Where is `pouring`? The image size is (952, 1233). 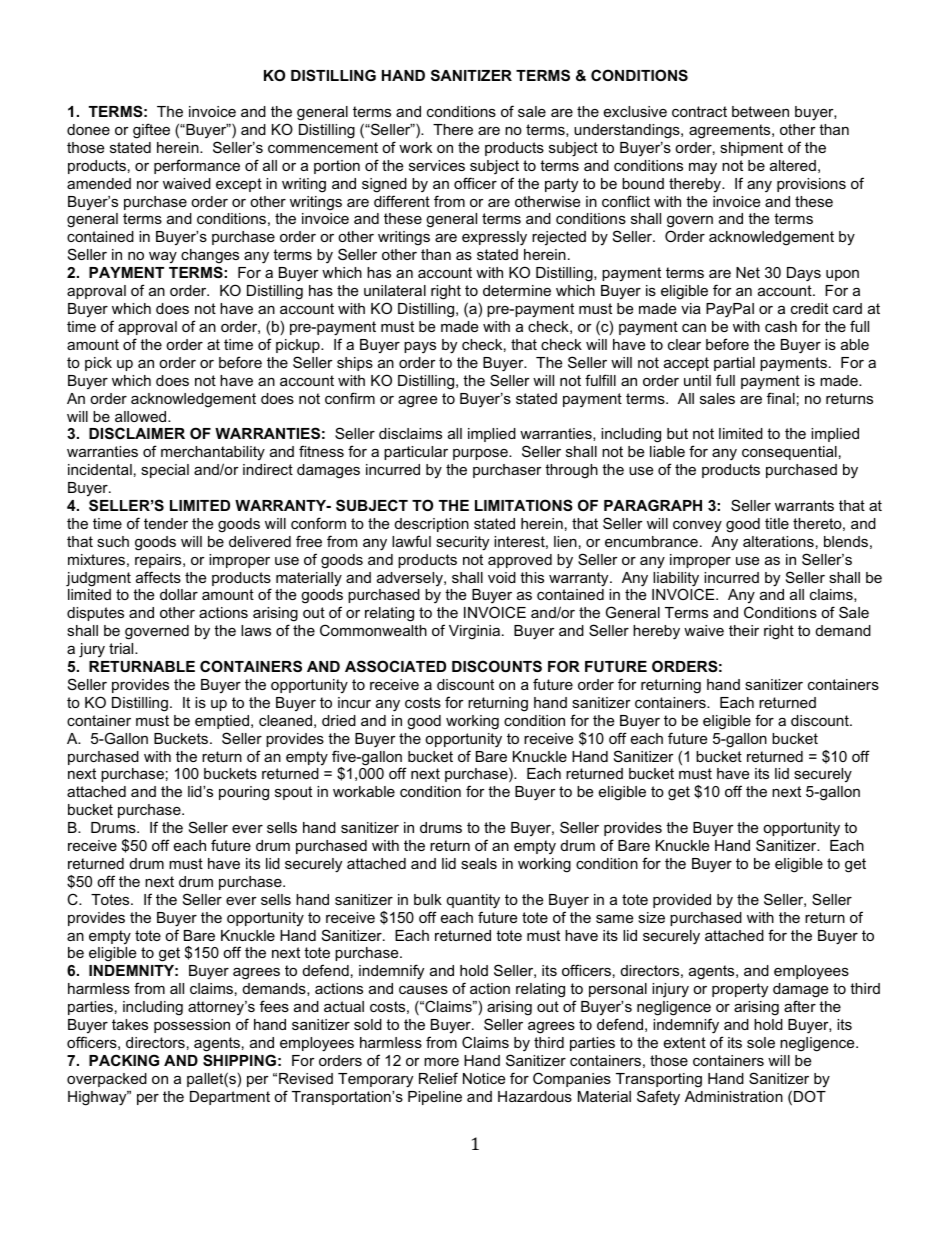 pouring is located at coordinates (244, 793).
